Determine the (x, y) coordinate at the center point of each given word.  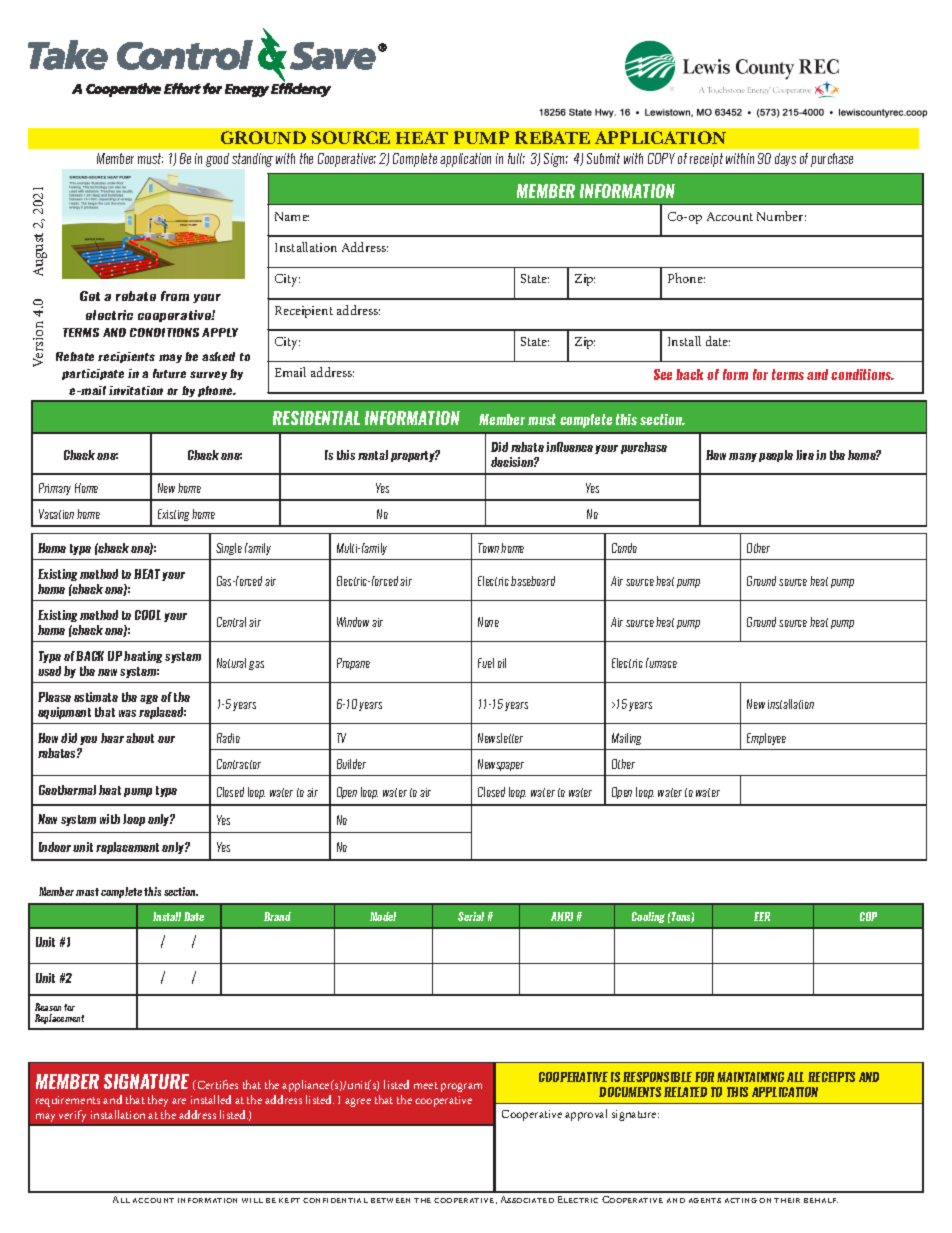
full (516, 158)
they (158, 1101)
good (217, 160)
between (390, 1200)
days (785, 159)
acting (741, 1200)
